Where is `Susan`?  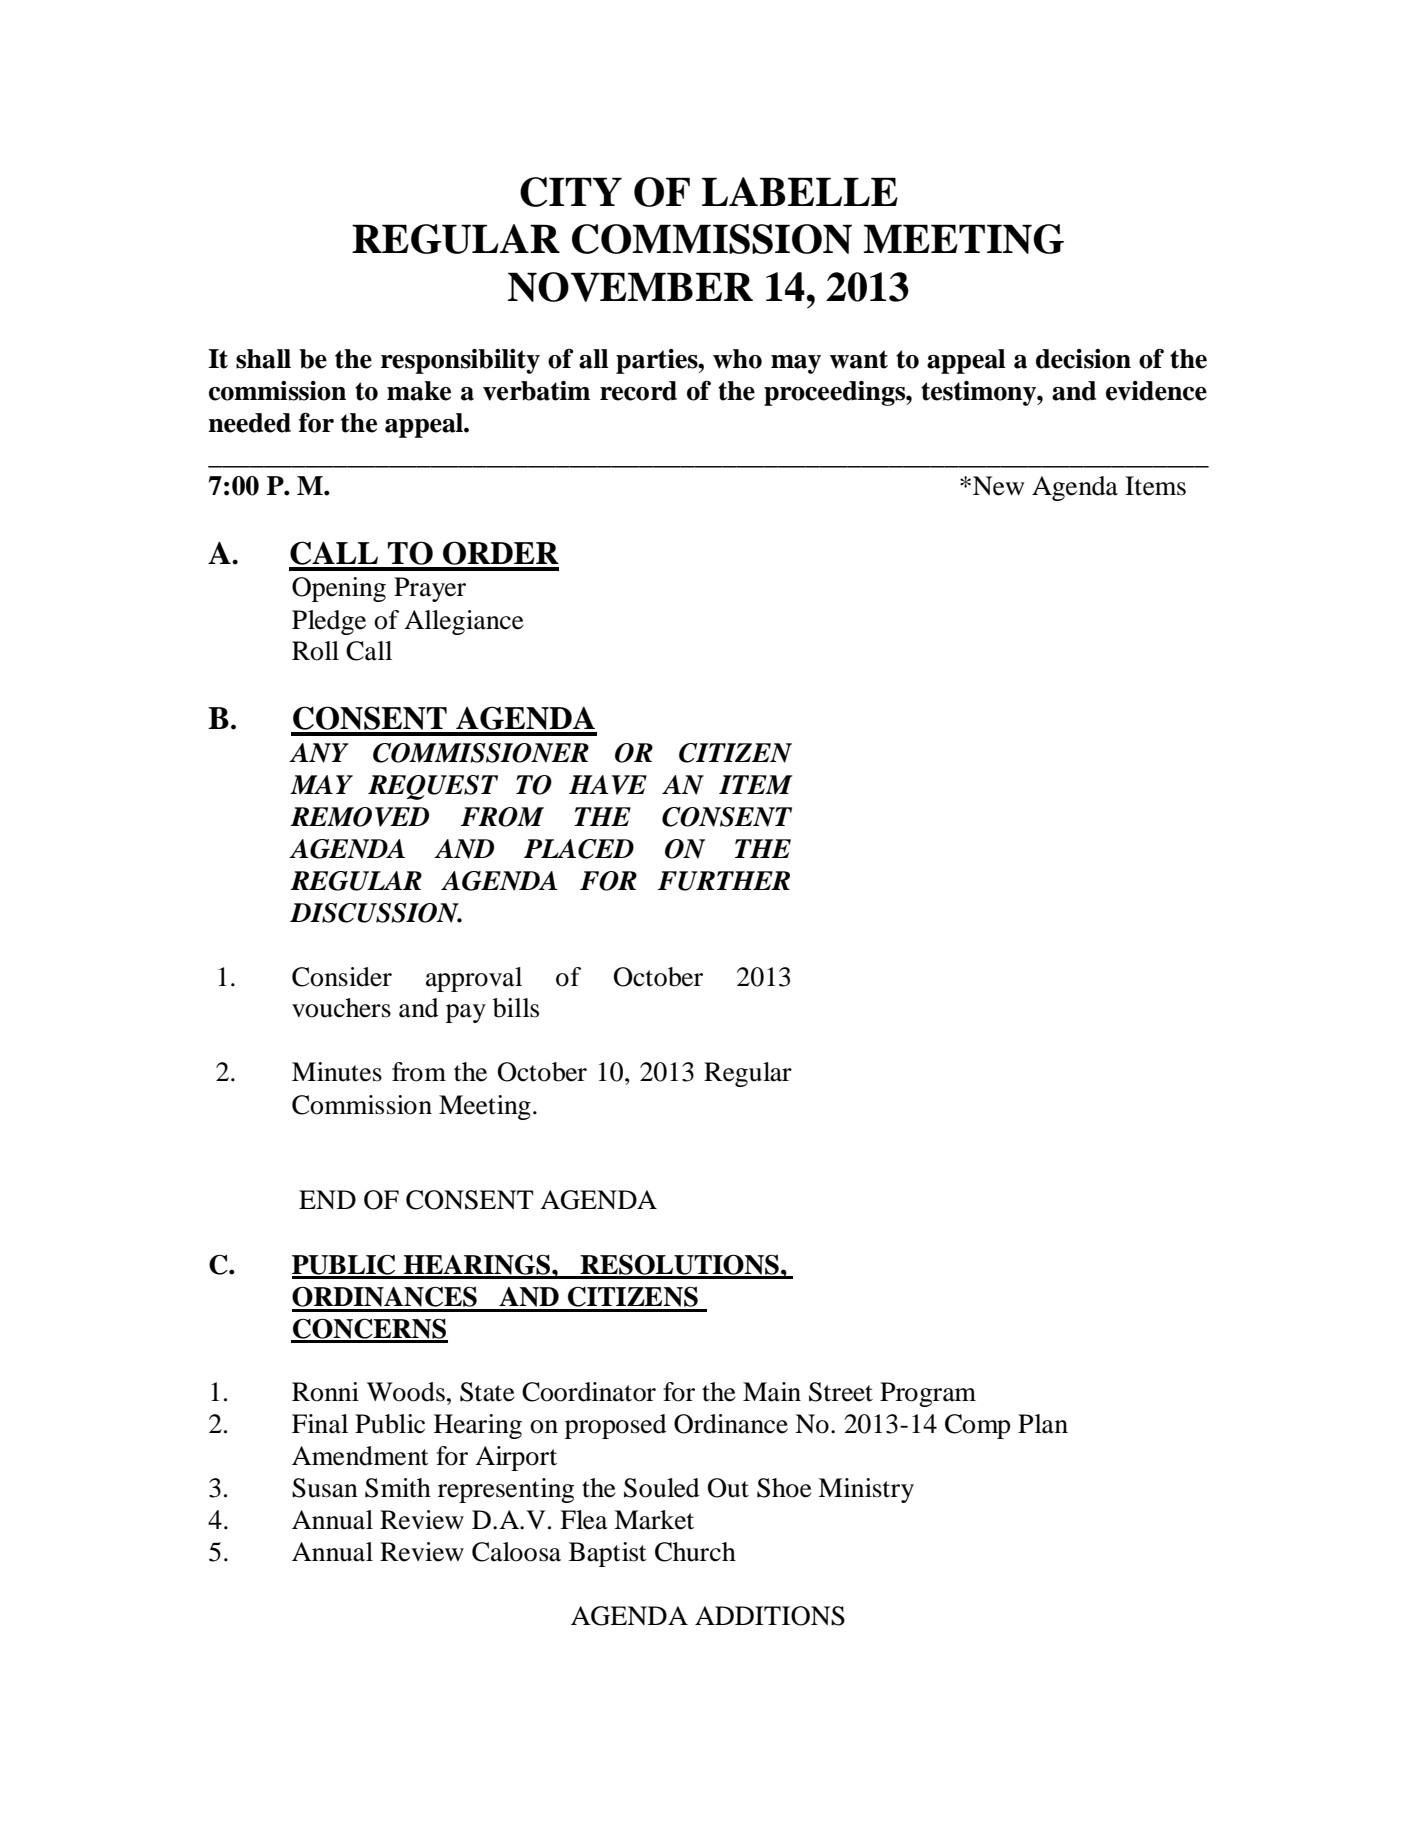 Susan is located at coordinates (325, 1488).
